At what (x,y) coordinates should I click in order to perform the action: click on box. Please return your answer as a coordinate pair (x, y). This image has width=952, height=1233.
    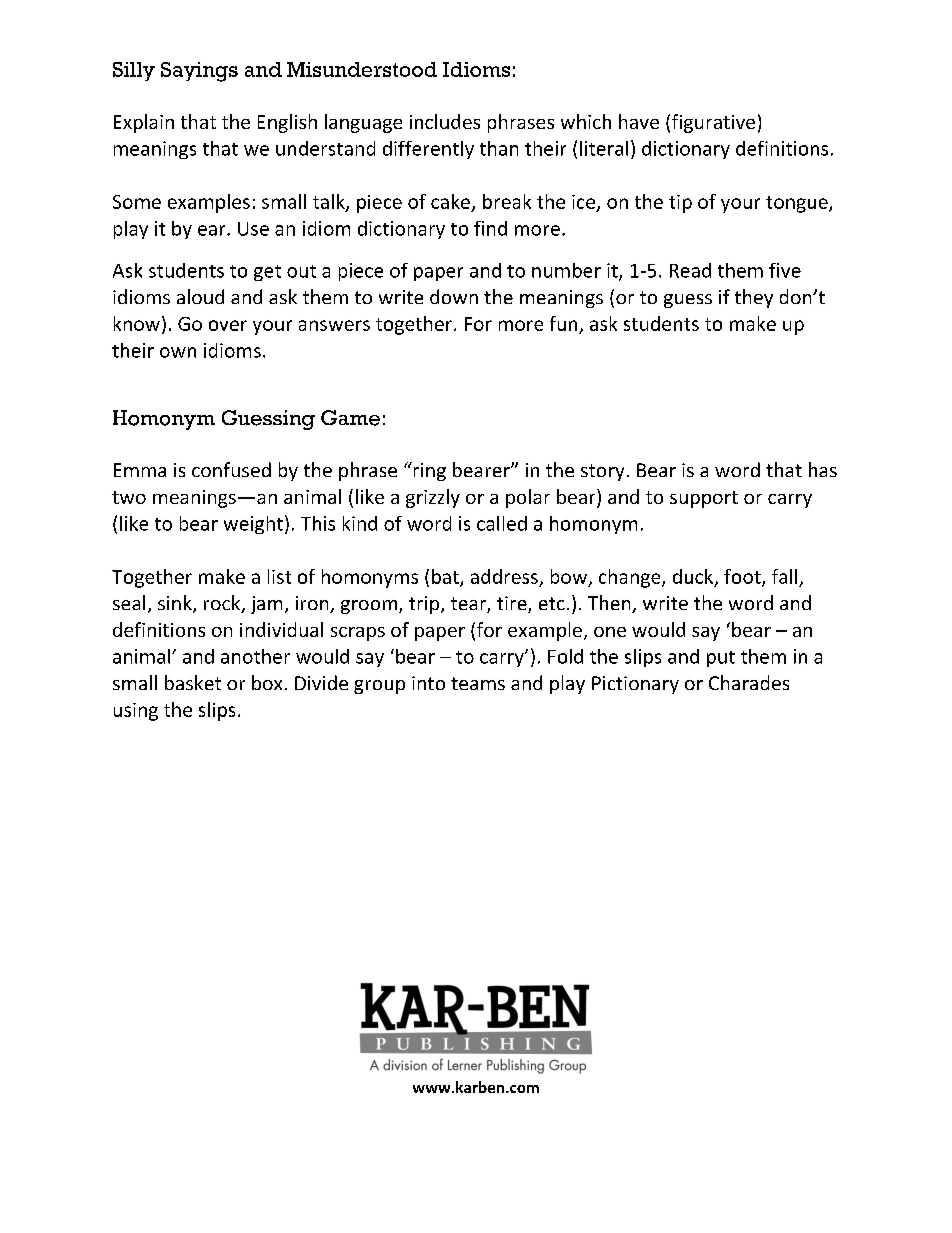
    Looking at the image, I should click on (267, 682).
